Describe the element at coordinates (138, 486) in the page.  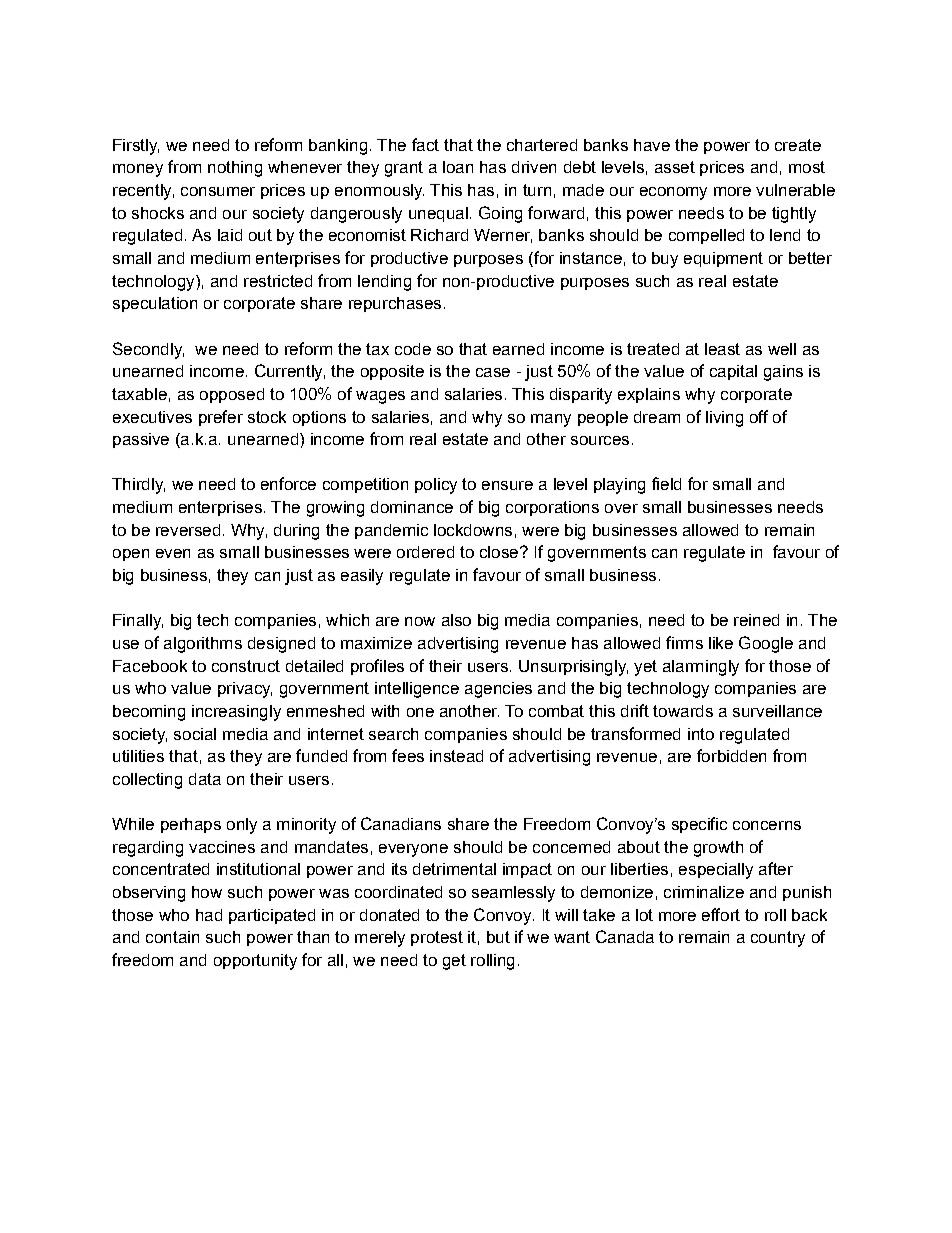
I see `Thirdly` at that location.
